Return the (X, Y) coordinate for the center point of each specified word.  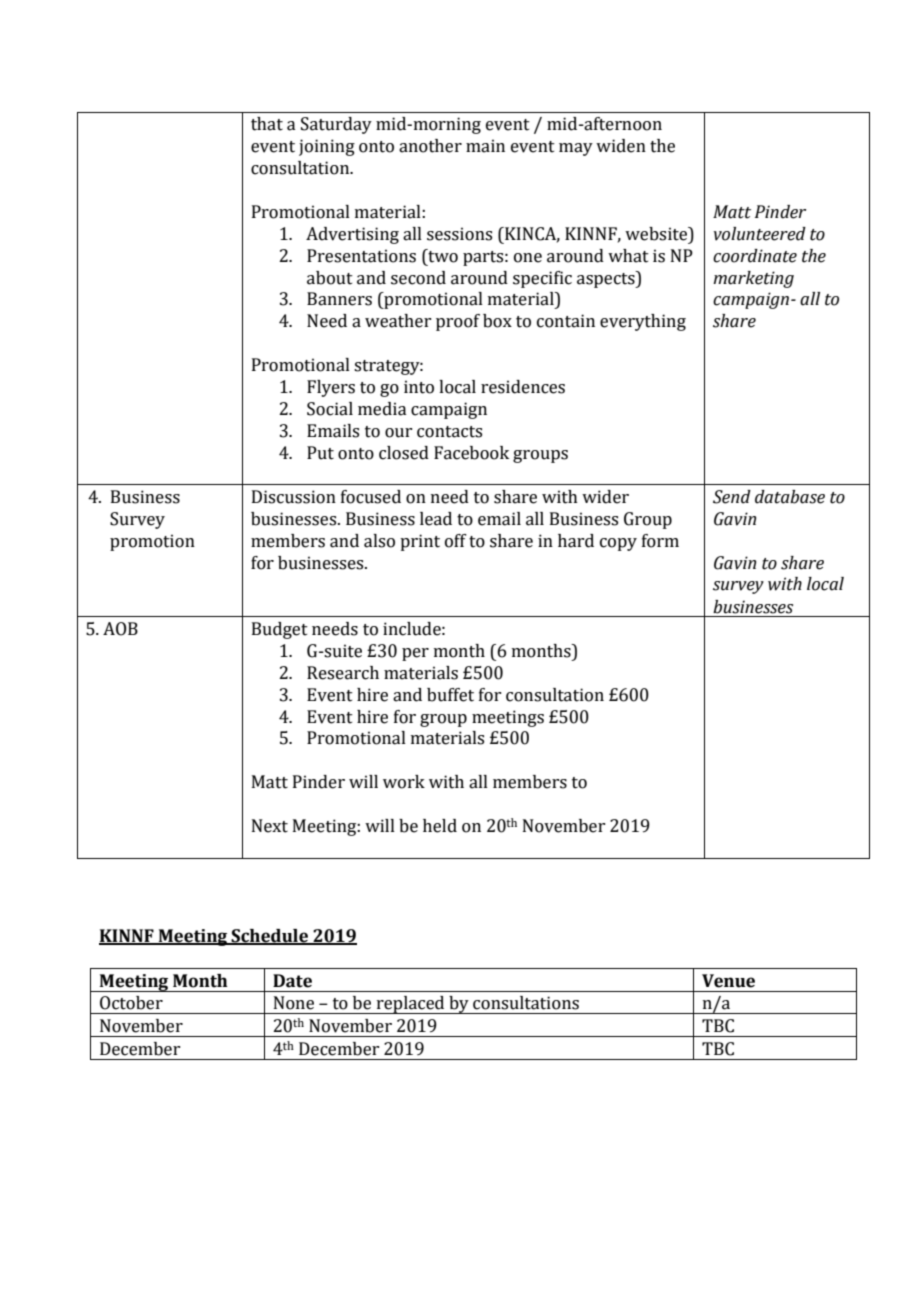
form (660, 541)
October (131, 1003)
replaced (410, 1005)
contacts (449, 432)
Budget (280, 630)
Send (732, 497)
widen (621, 146)
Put (320, 453)
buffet (450, 695)
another (430, 146)
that (267, 124)
